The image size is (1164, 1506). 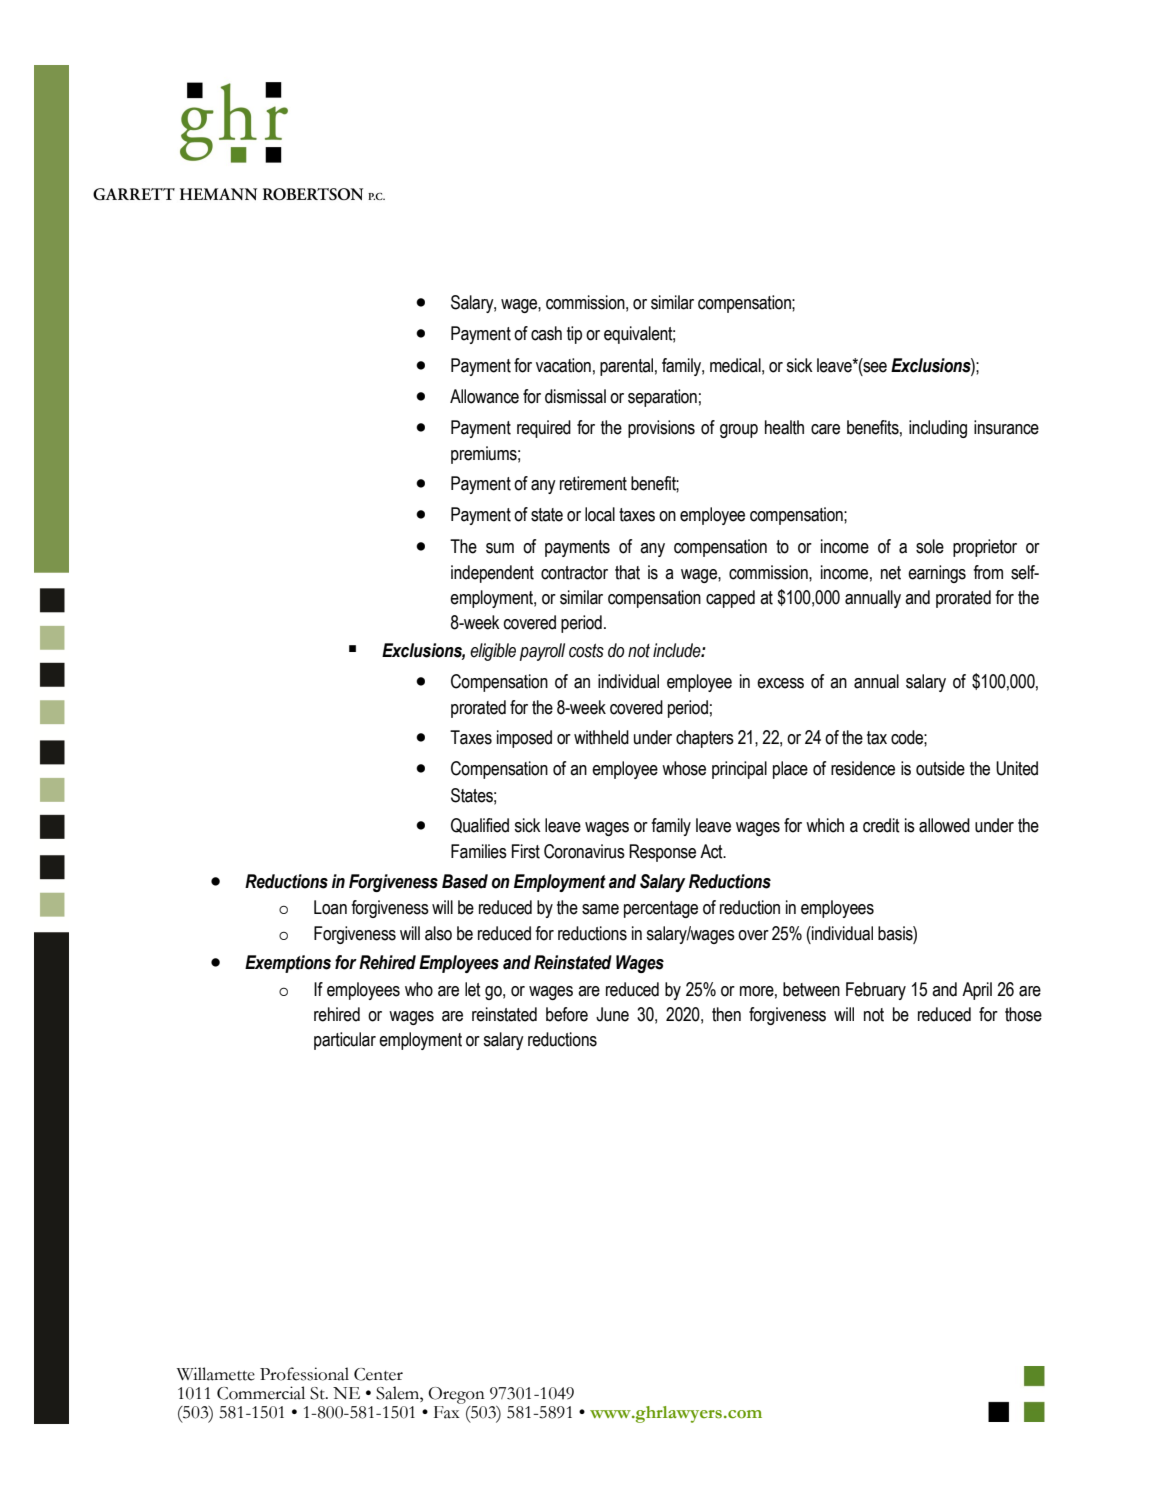 I want to click on Oregon, so click(x=456, y=1395).
